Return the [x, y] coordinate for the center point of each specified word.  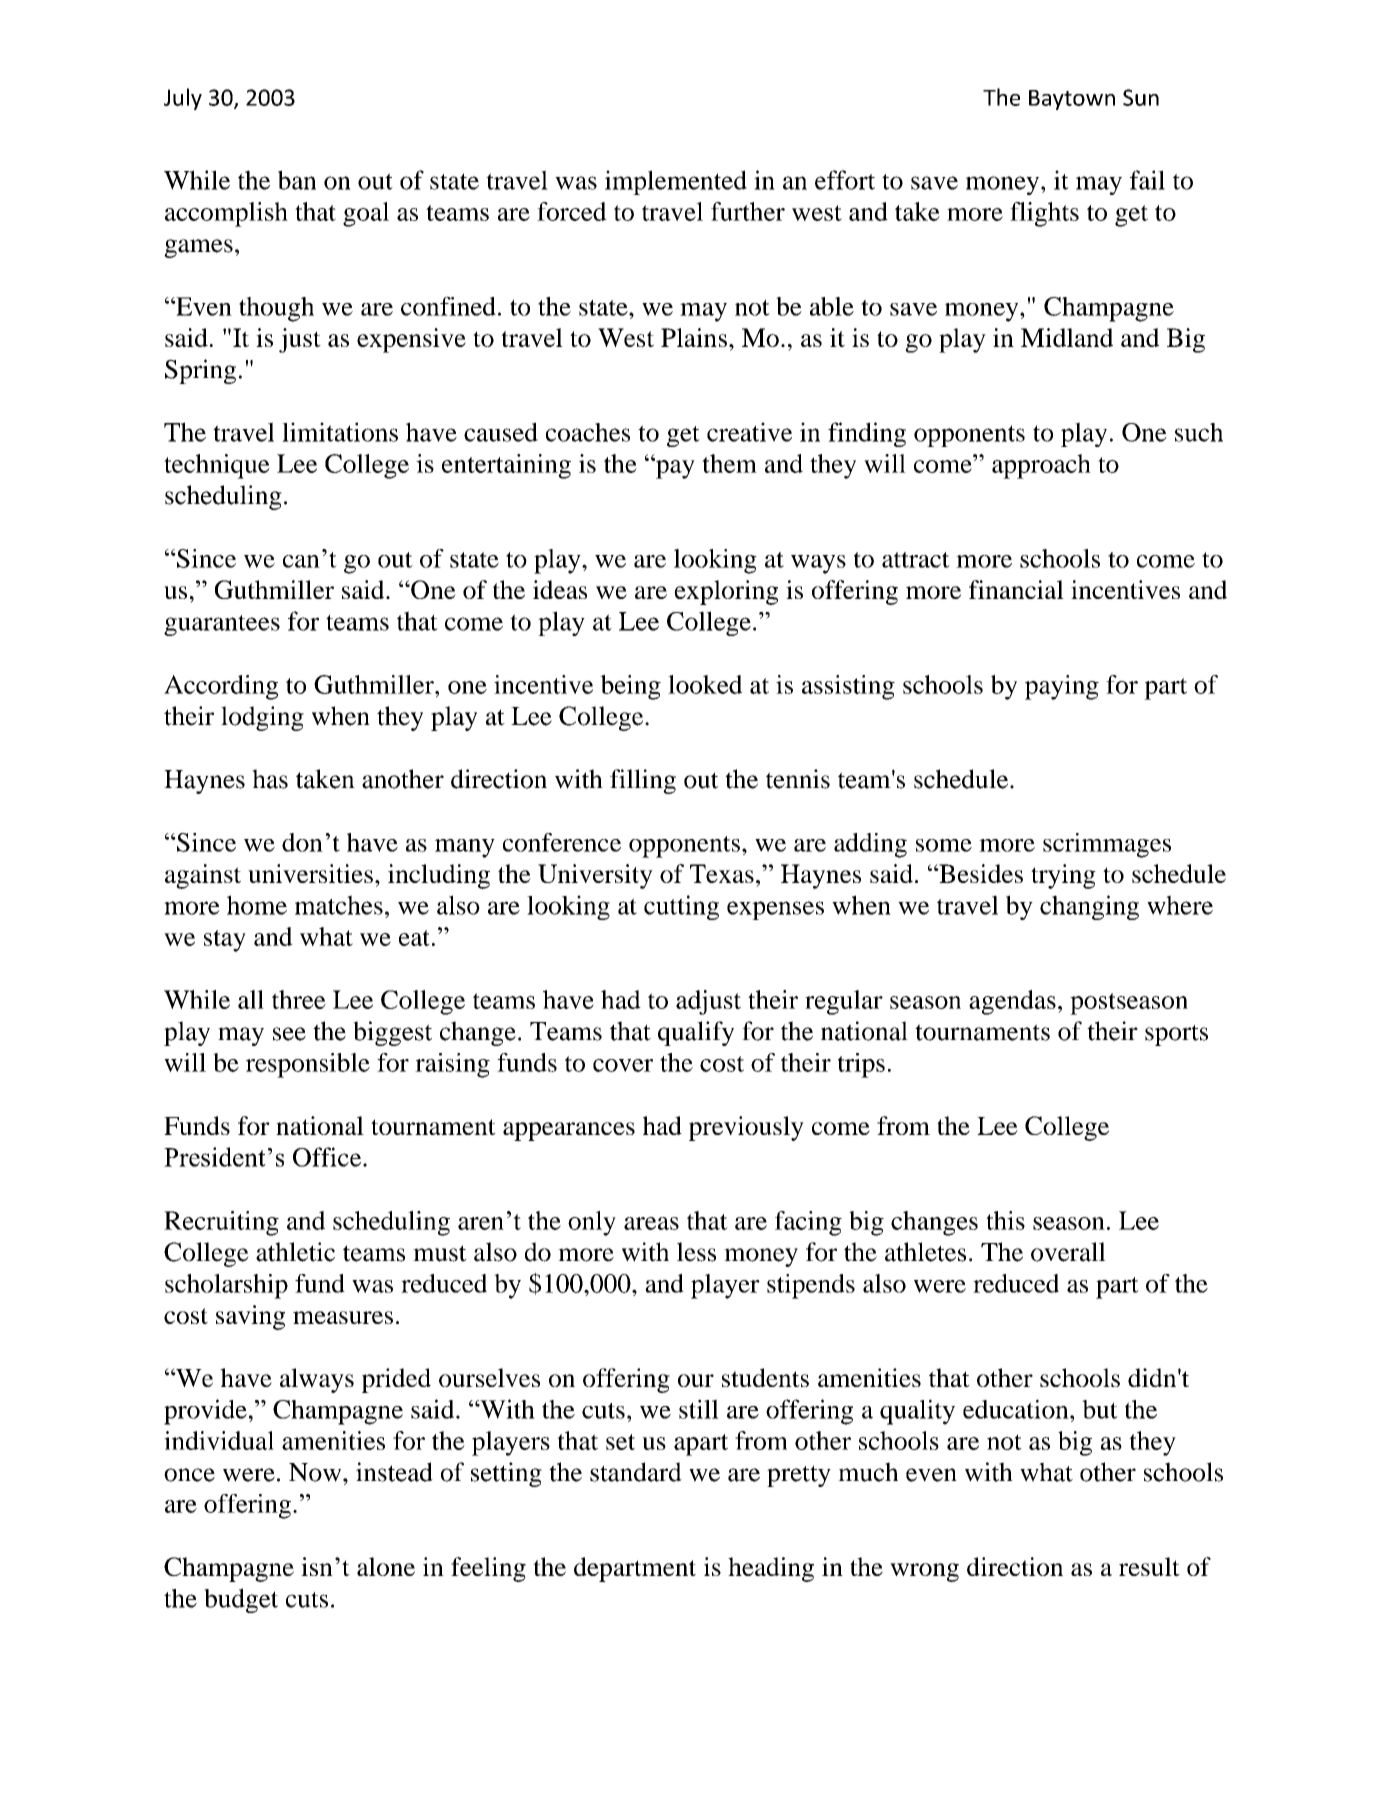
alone [386, 1566]
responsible [308, 1065]
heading [771, 1569]
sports [1176, 1035]
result [1149, 1566]
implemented [676, 182]
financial [1016, 589]
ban [297, 180]
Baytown [1072, 100]
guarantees [222, 625]
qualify [696, 1033]
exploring [726, 592]
